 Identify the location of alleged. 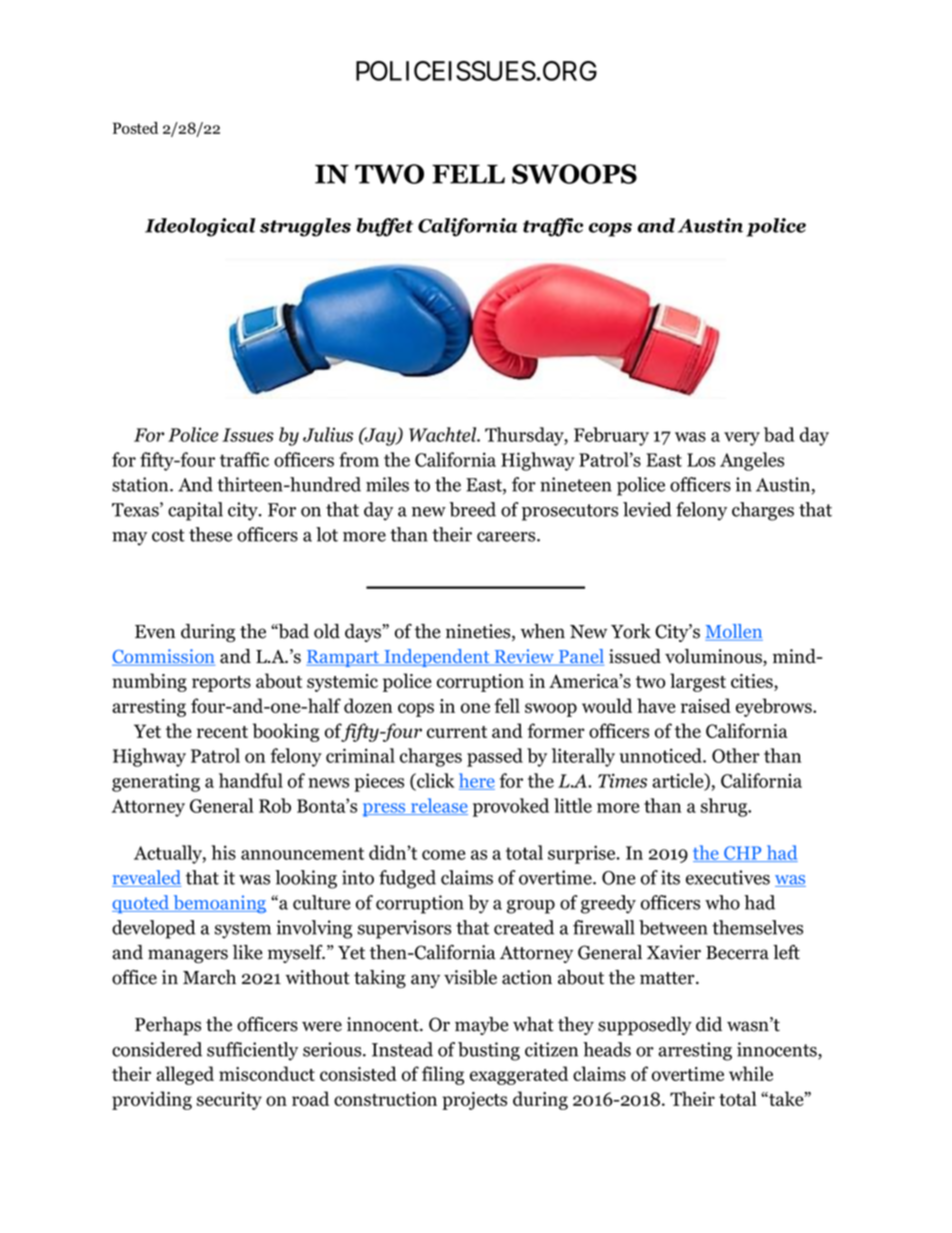
(185, 1075).
